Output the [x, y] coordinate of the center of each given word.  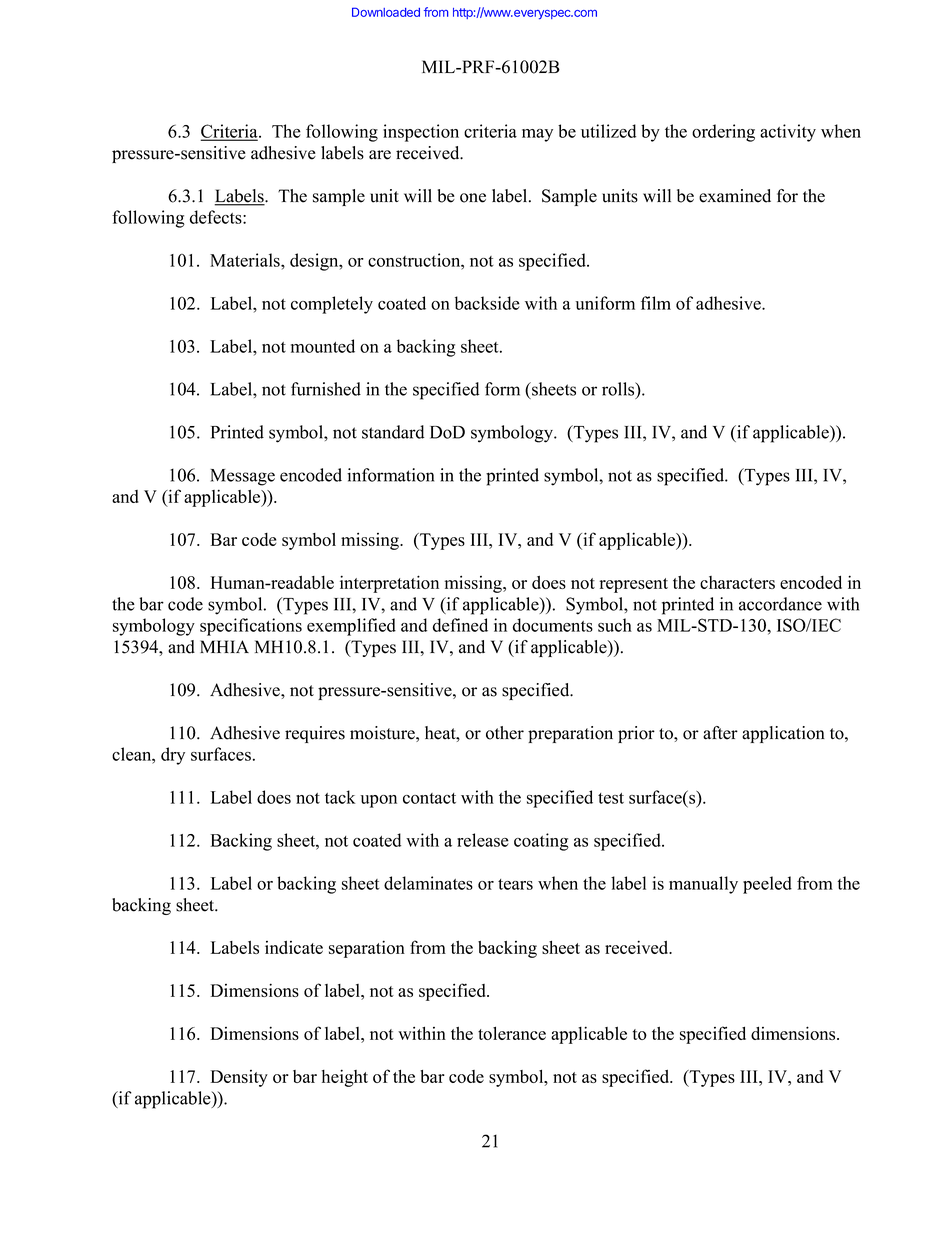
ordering [723, 133]
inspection [421, 133]
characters [737, 582]
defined [460, 625]
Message [242, 477]
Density [239, 1078]
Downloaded [386, 12]
